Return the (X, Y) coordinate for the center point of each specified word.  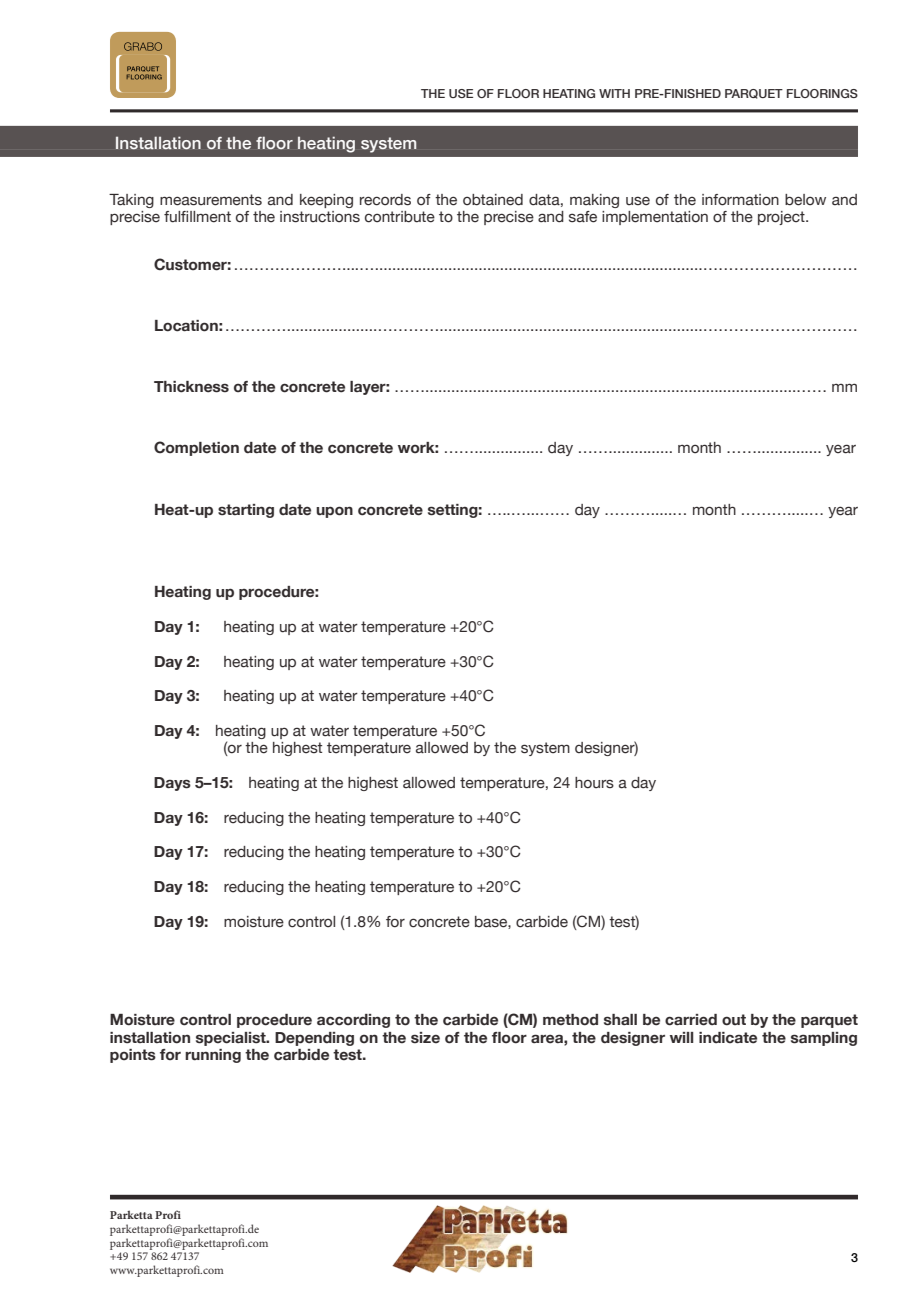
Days (172, 784)
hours (594, 783)
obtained (493, 200)
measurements (211, 200)
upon (334, 512)
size (425, 1038)
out (734, 1020)
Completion (196, 448)
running (213, 1056)
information (740, 200)
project (782, 218)
